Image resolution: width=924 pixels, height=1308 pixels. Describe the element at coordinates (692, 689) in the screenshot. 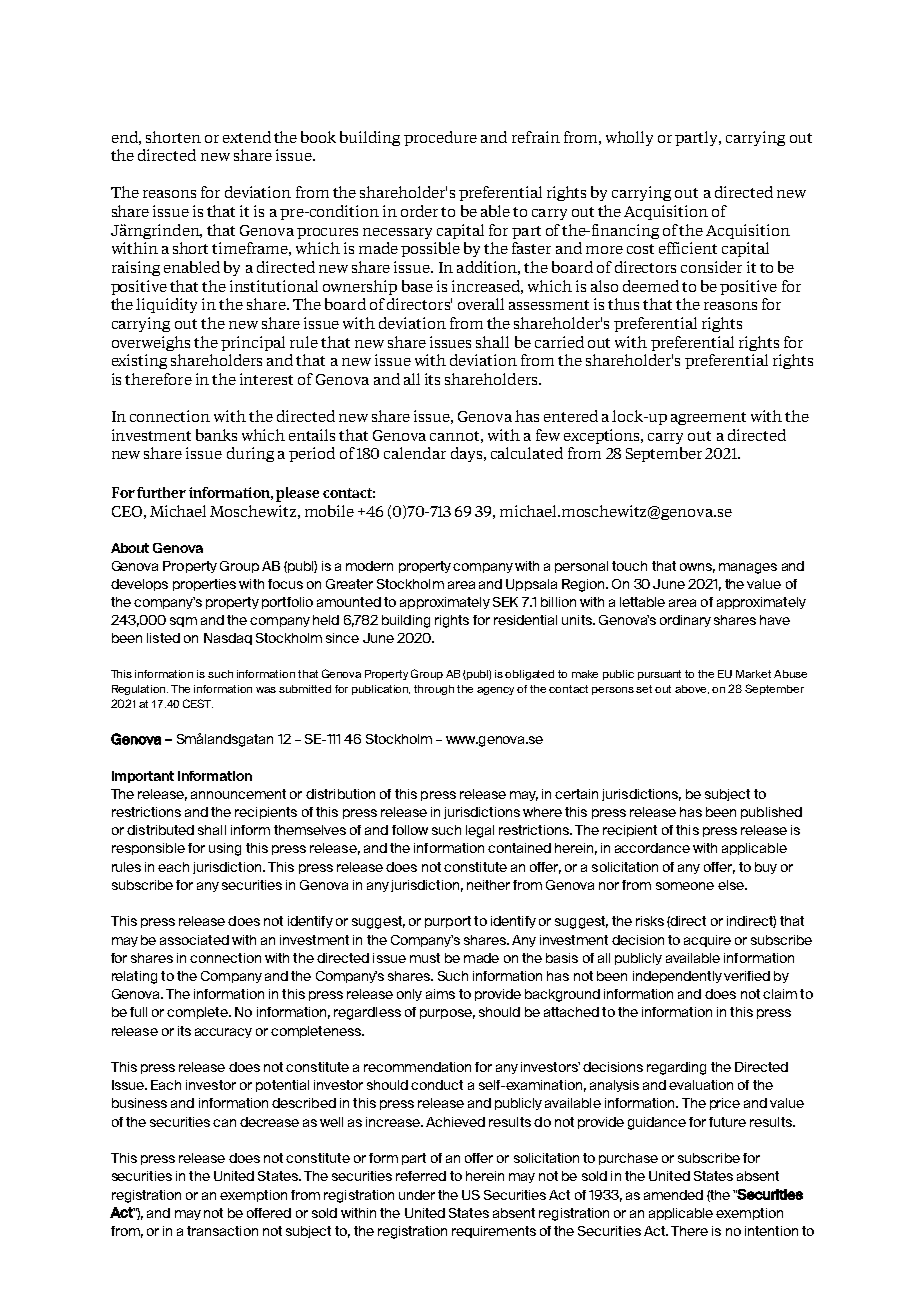

I see `above` at that location.
